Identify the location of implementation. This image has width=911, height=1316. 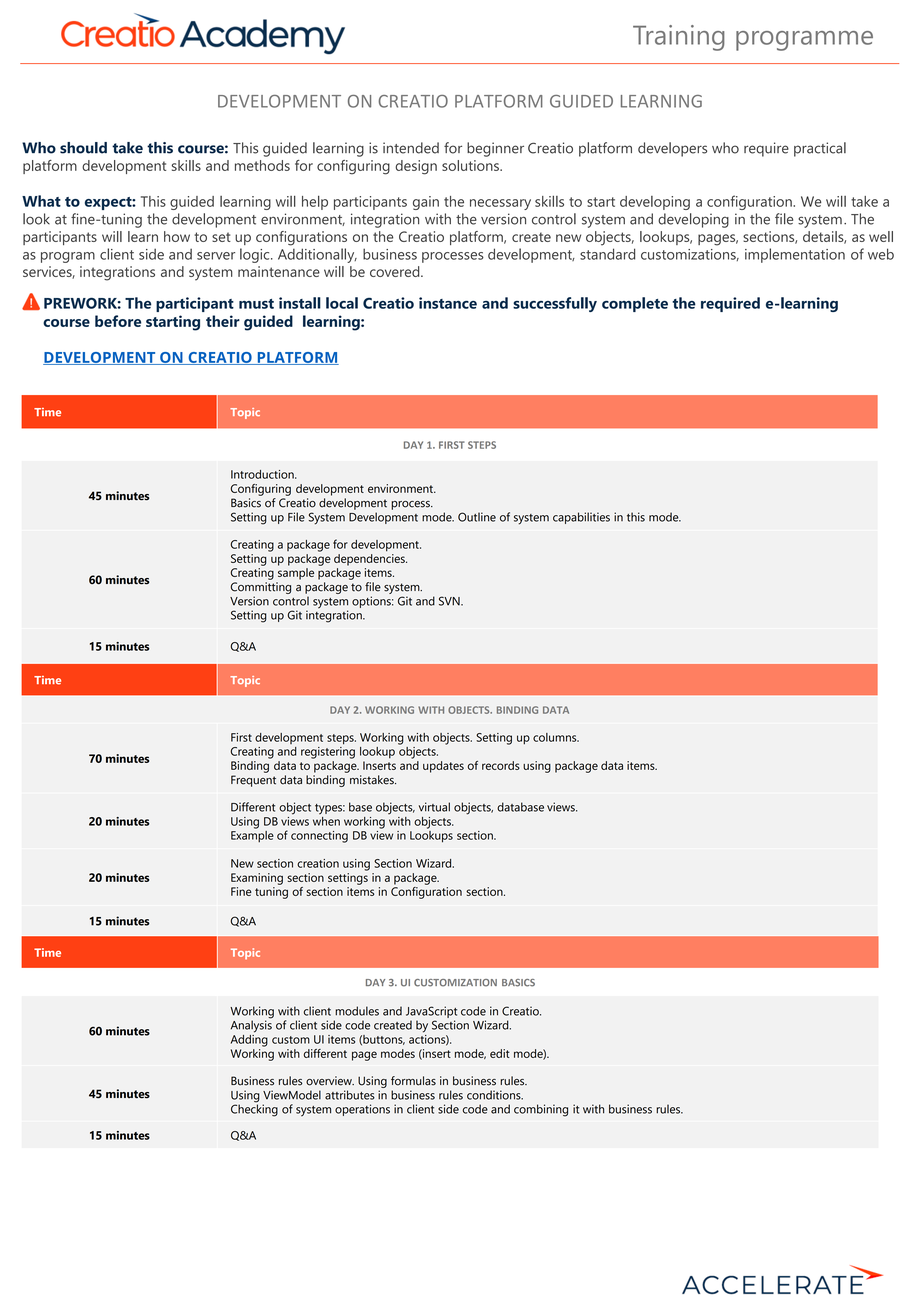
(795, 255).
